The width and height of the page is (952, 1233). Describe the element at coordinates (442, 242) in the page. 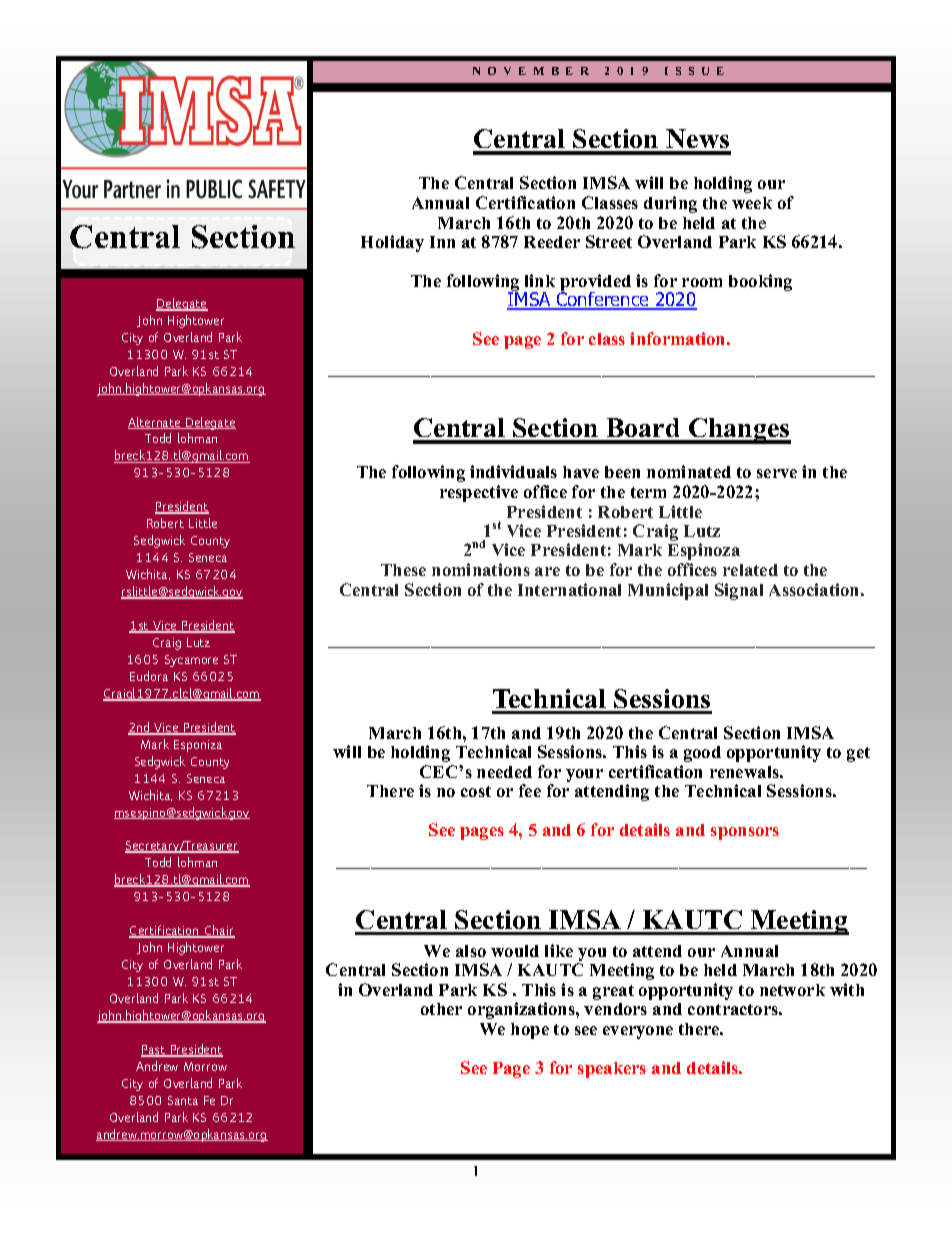

I see `Inn` at that location.
